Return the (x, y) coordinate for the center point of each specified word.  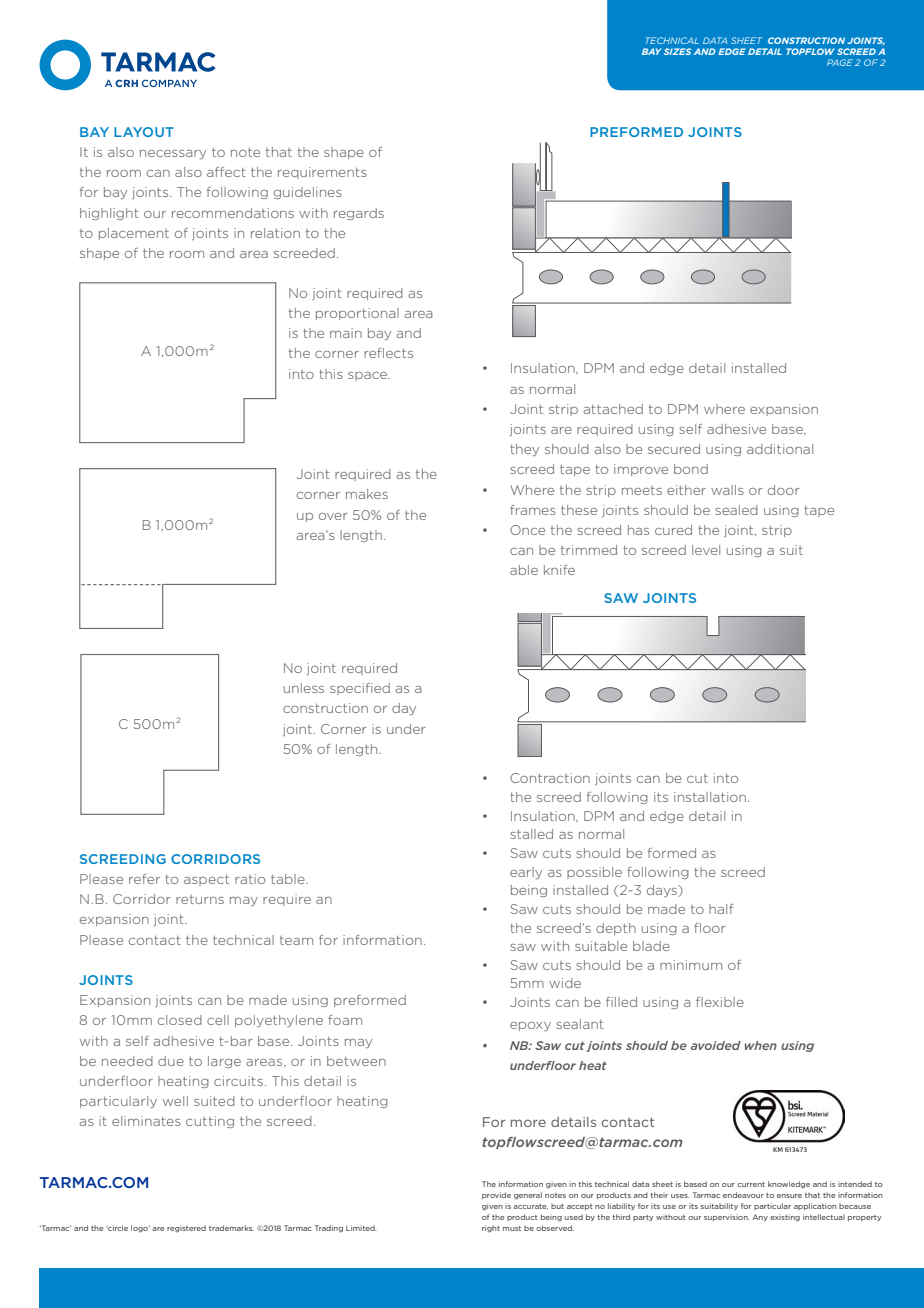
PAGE (840, 62)
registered (186, 1228)
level (706, 550)
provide (496, 1195)
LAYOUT (144, 132)
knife (559, 570)
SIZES (677, 51)
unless (304, 688)
